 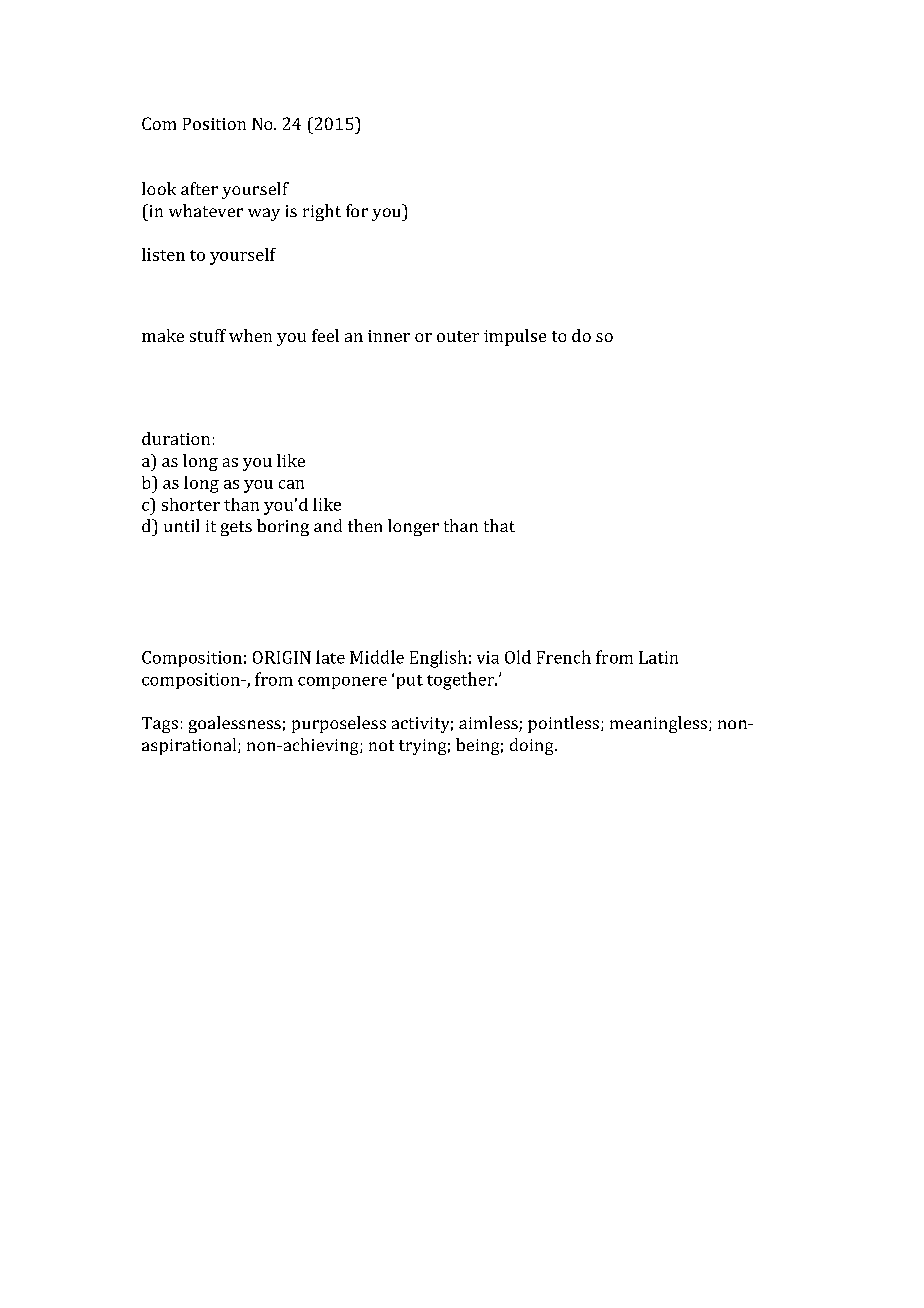 What do you see at coordinates (499, 525) in the screenshot?
I see `that` at bounding box center [499, 525].
